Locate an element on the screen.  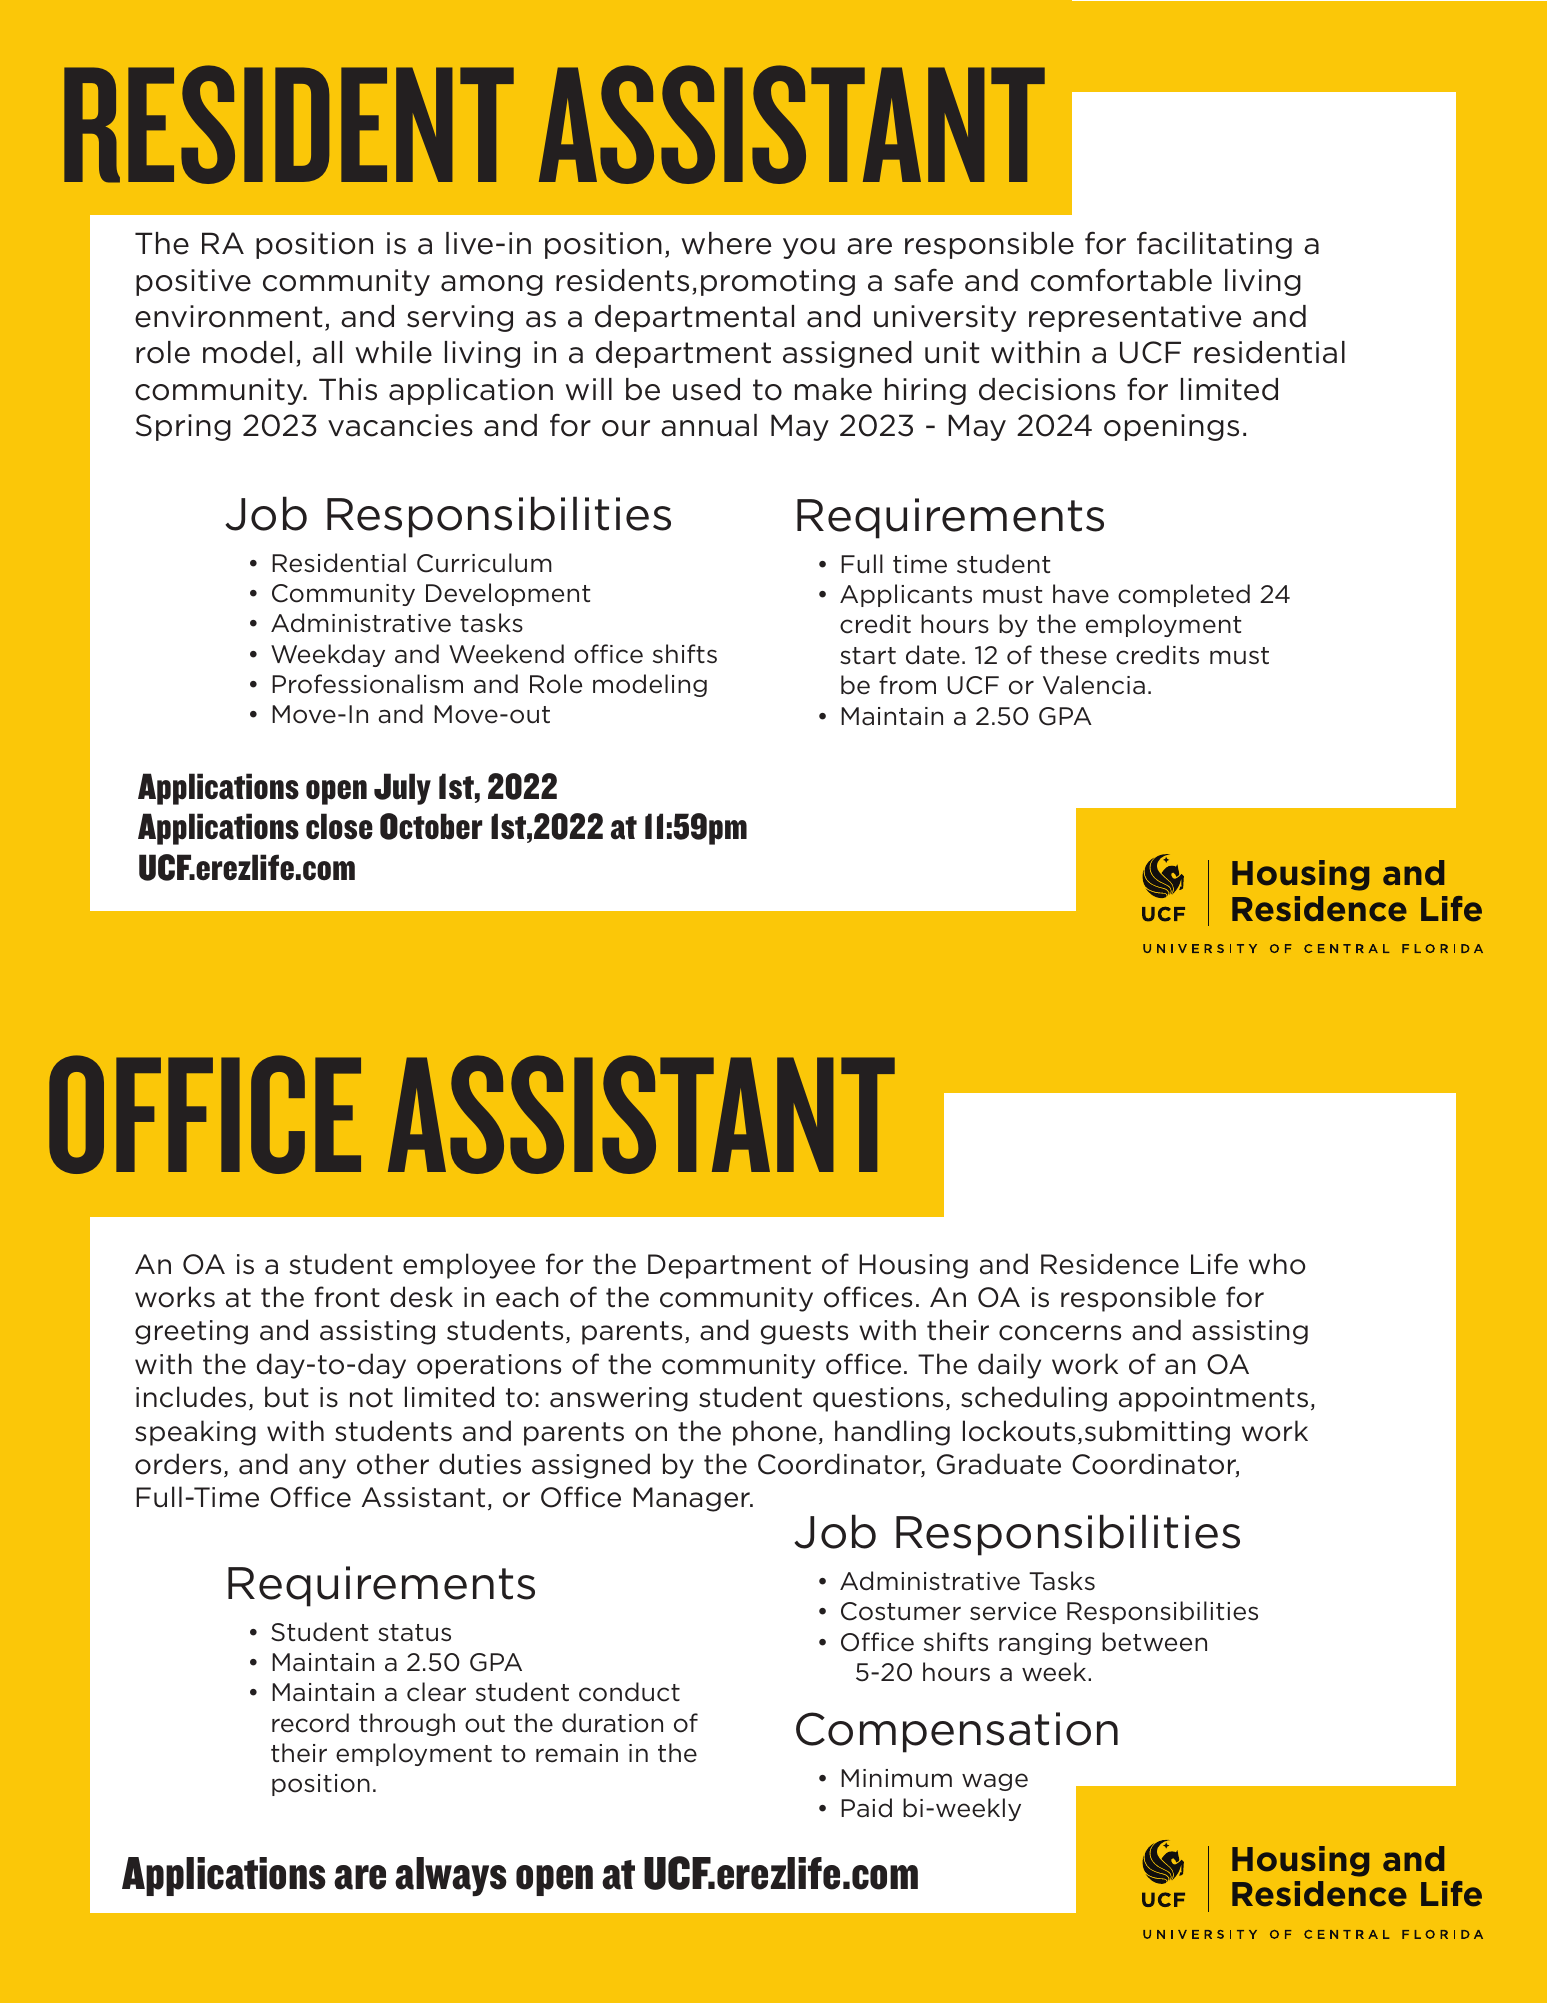
where is located at coordinates (726, 243).
